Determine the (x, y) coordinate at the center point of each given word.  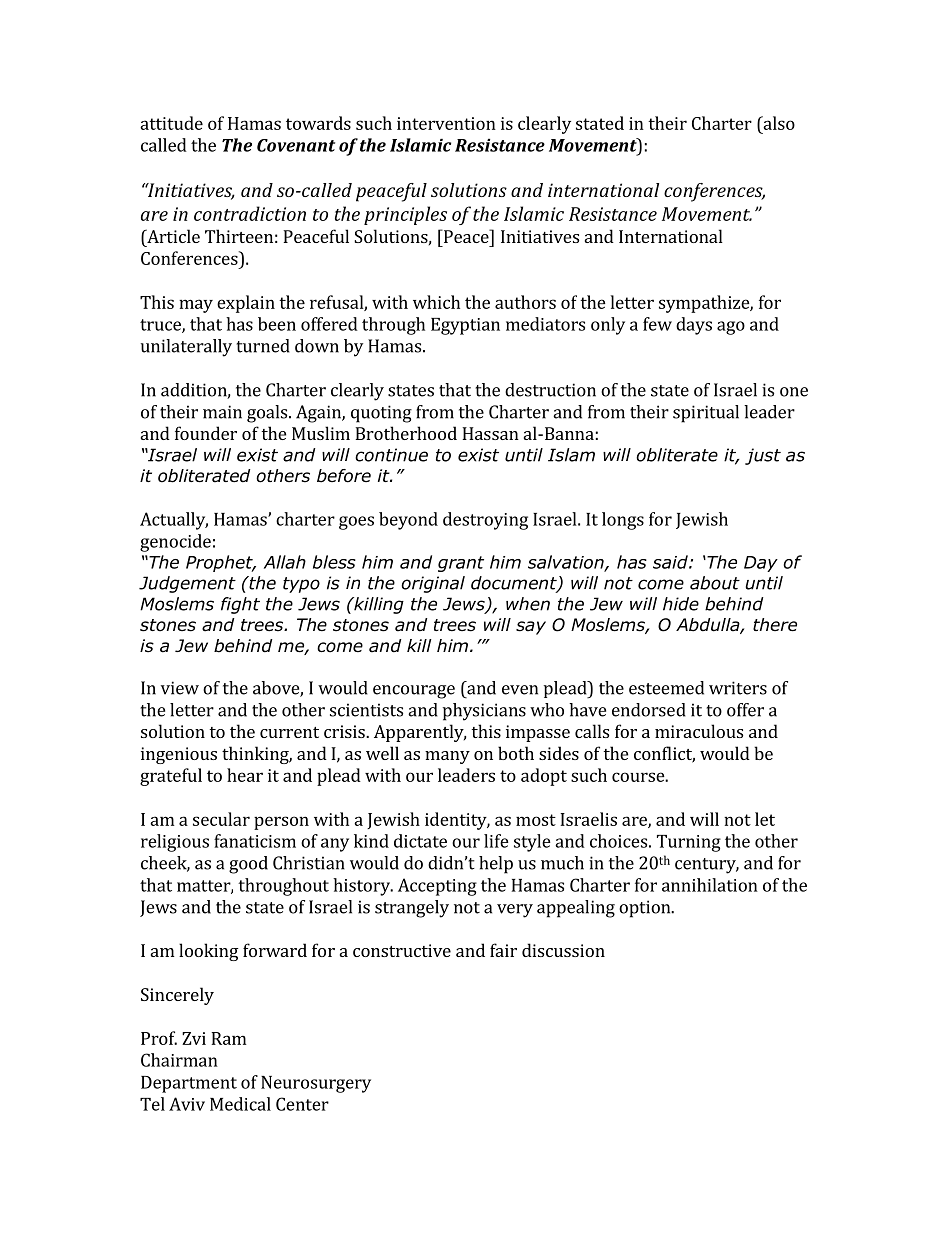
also (778, 123)
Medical (240, 1104)
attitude (171, 123)
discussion (563, 950)
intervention (446, 123)
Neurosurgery (316, 1084)
